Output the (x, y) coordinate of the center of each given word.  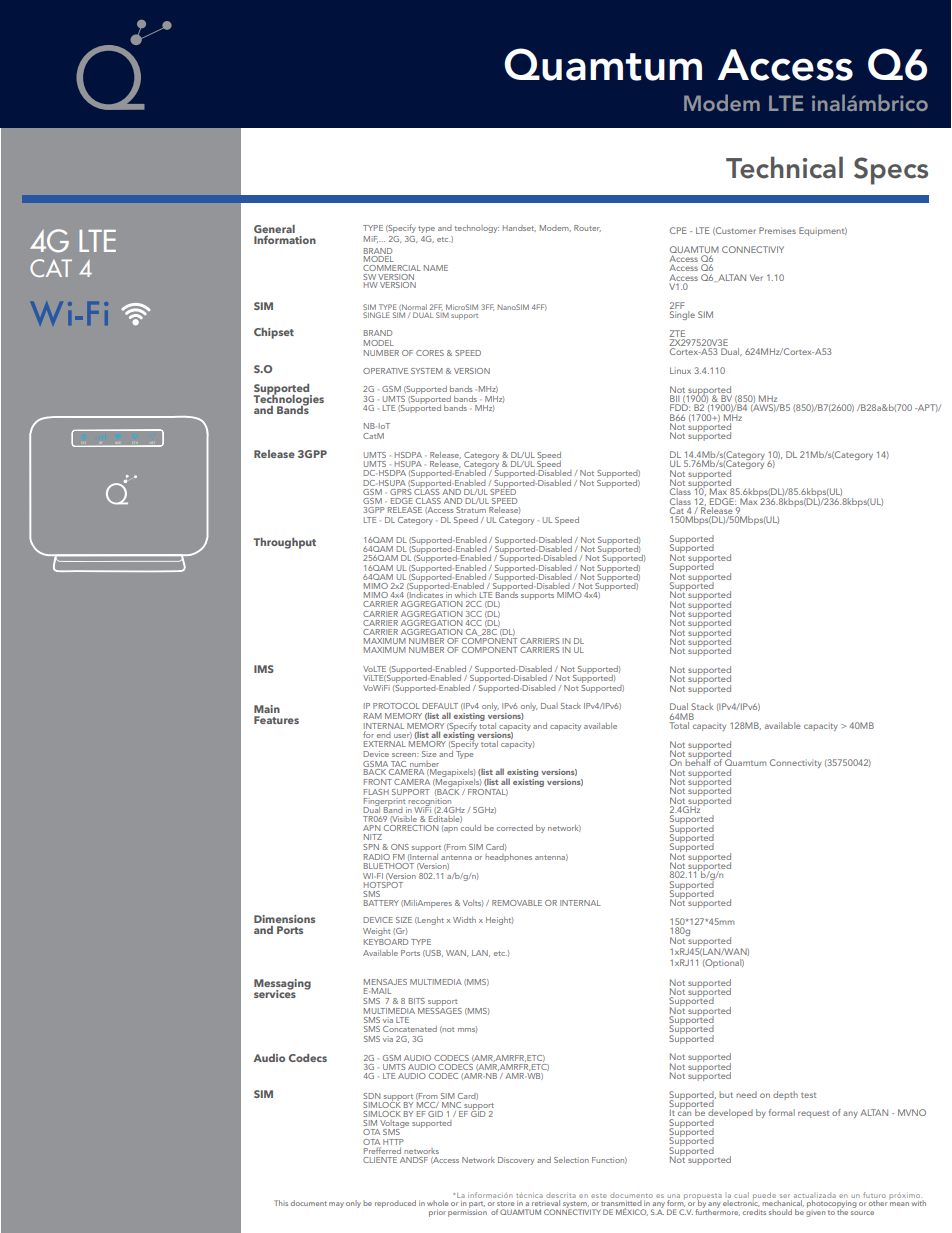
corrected (515, 828)
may (336, 1205)
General (274, 229)
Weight (376, 932)
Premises (777, 230)
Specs (891, 171)
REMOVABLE (517, 903)
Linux (680, 370)
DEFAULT (440, 706)
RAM (373, 716)
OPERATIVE (385, 371)
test (808, 1095)
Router (587, 228)
